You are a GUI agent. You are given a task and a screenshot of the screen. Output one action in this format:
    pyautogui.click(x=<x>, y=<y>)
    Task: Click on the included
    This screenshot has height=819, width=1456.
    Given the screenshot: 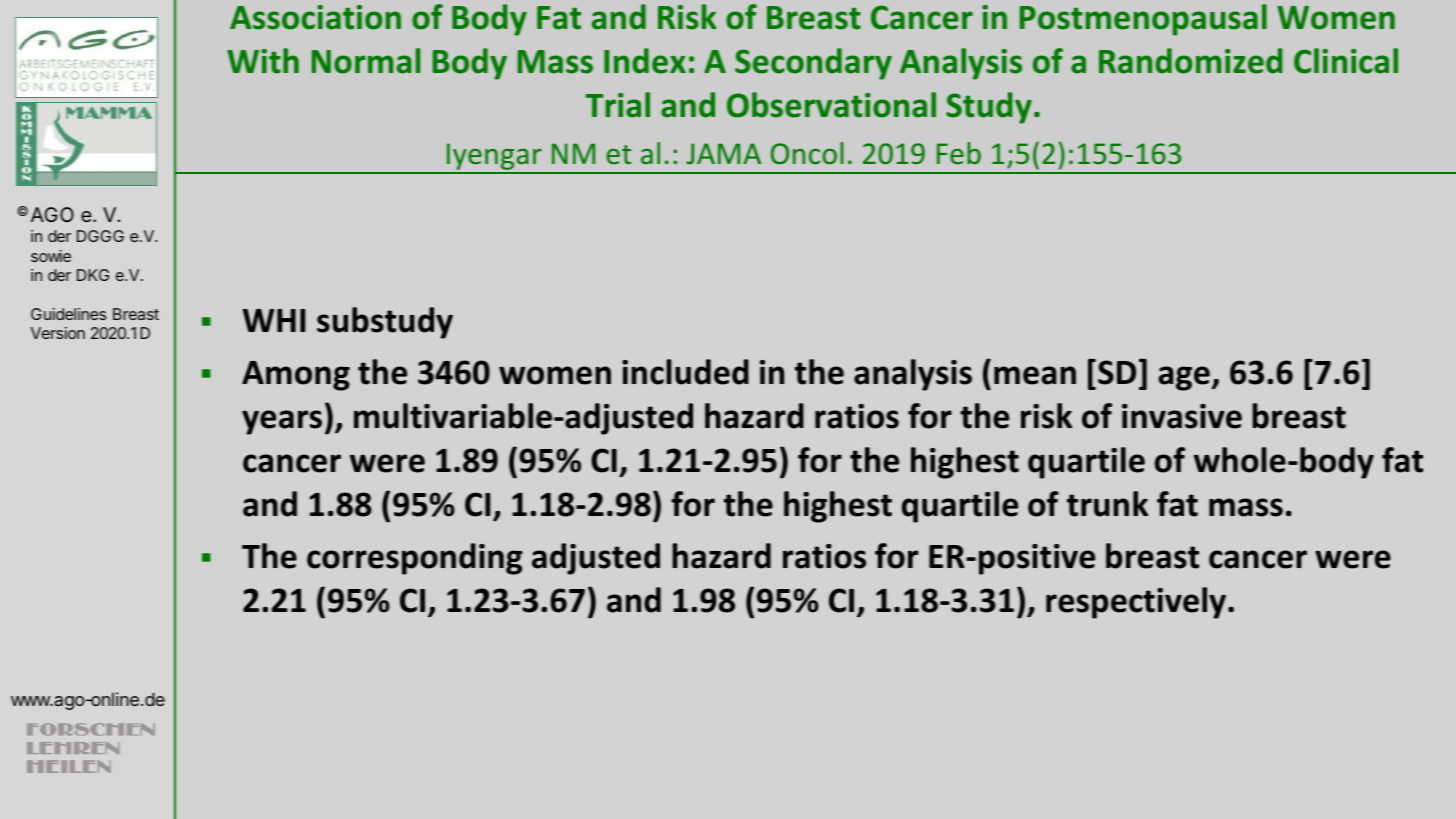 What is the action you would take?
    pyautogui.click(x=685, y=372)
